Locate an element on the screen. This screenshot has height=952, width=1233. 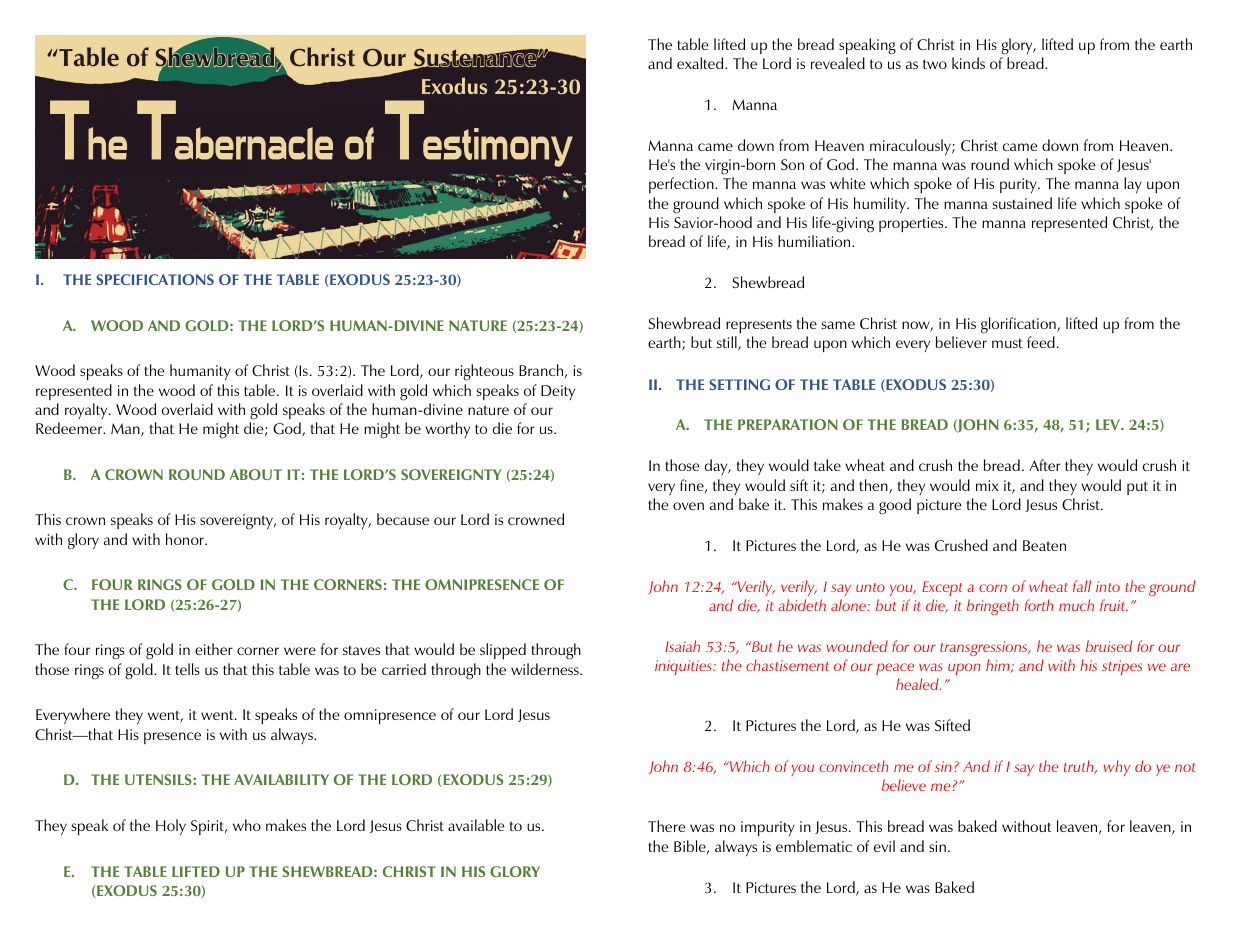
Spirit is located at coordinates (209, 827).
